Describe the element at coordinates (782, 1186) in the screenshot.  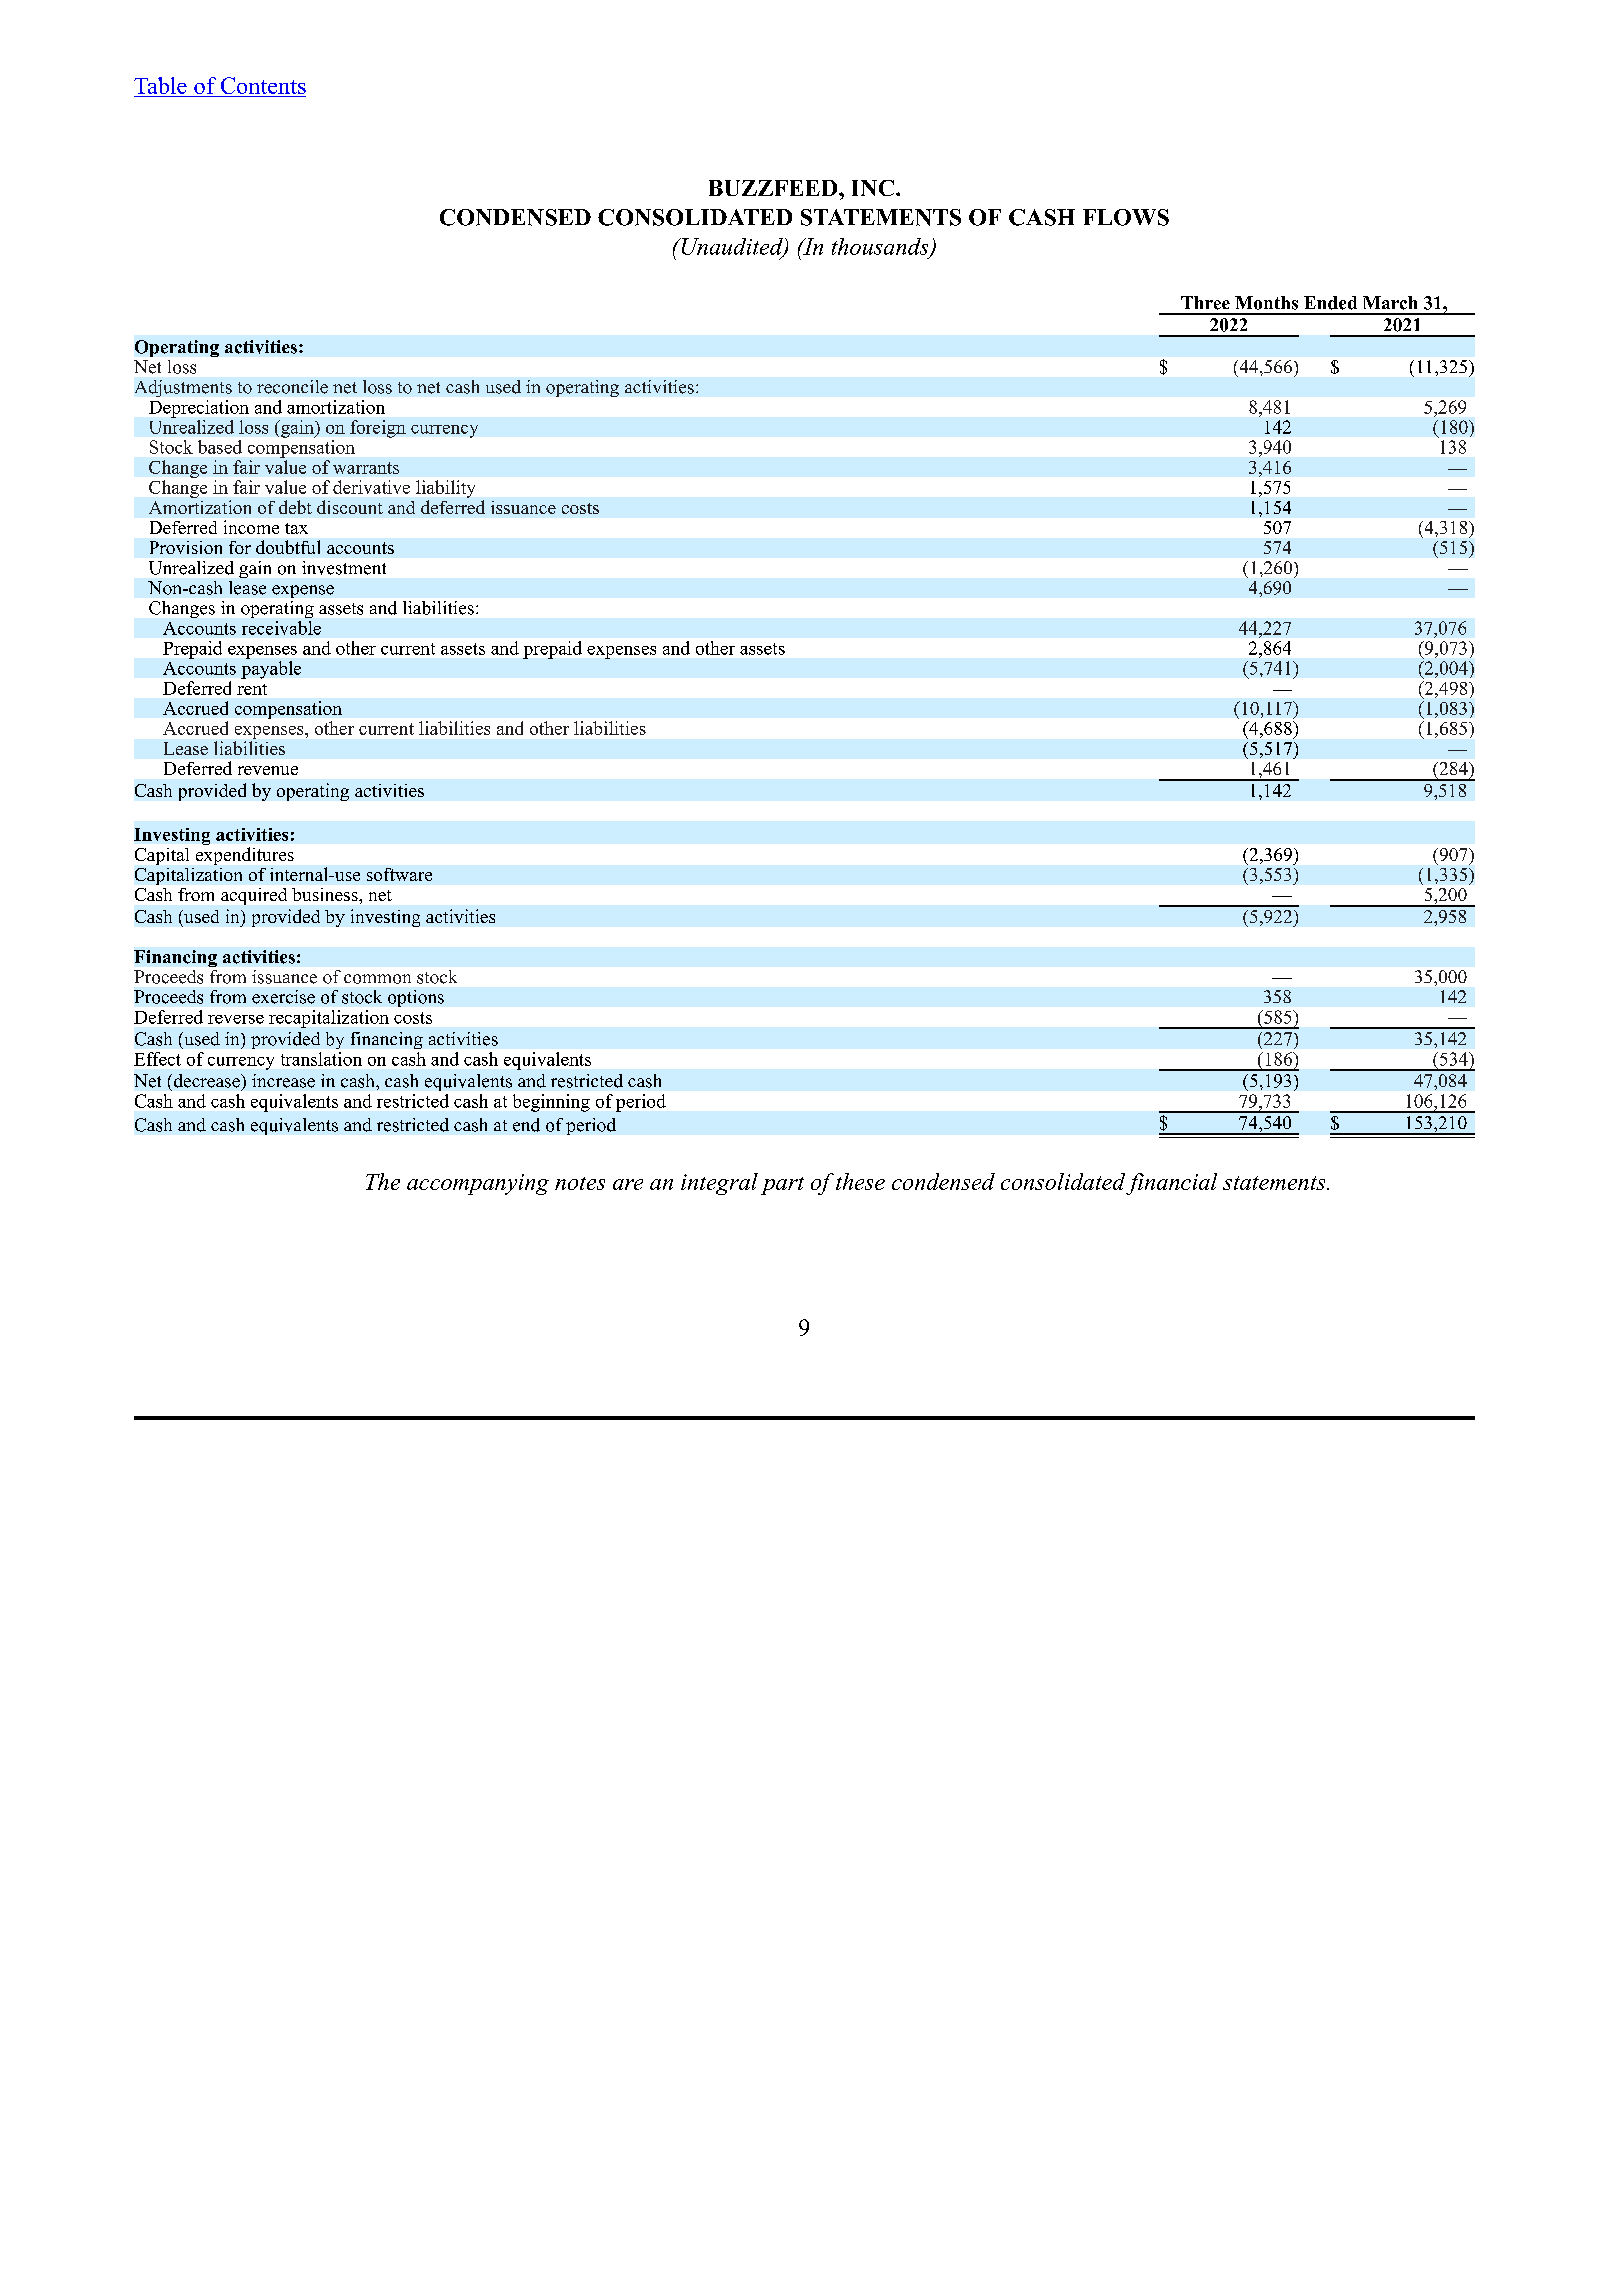
I see `part` at that location.
